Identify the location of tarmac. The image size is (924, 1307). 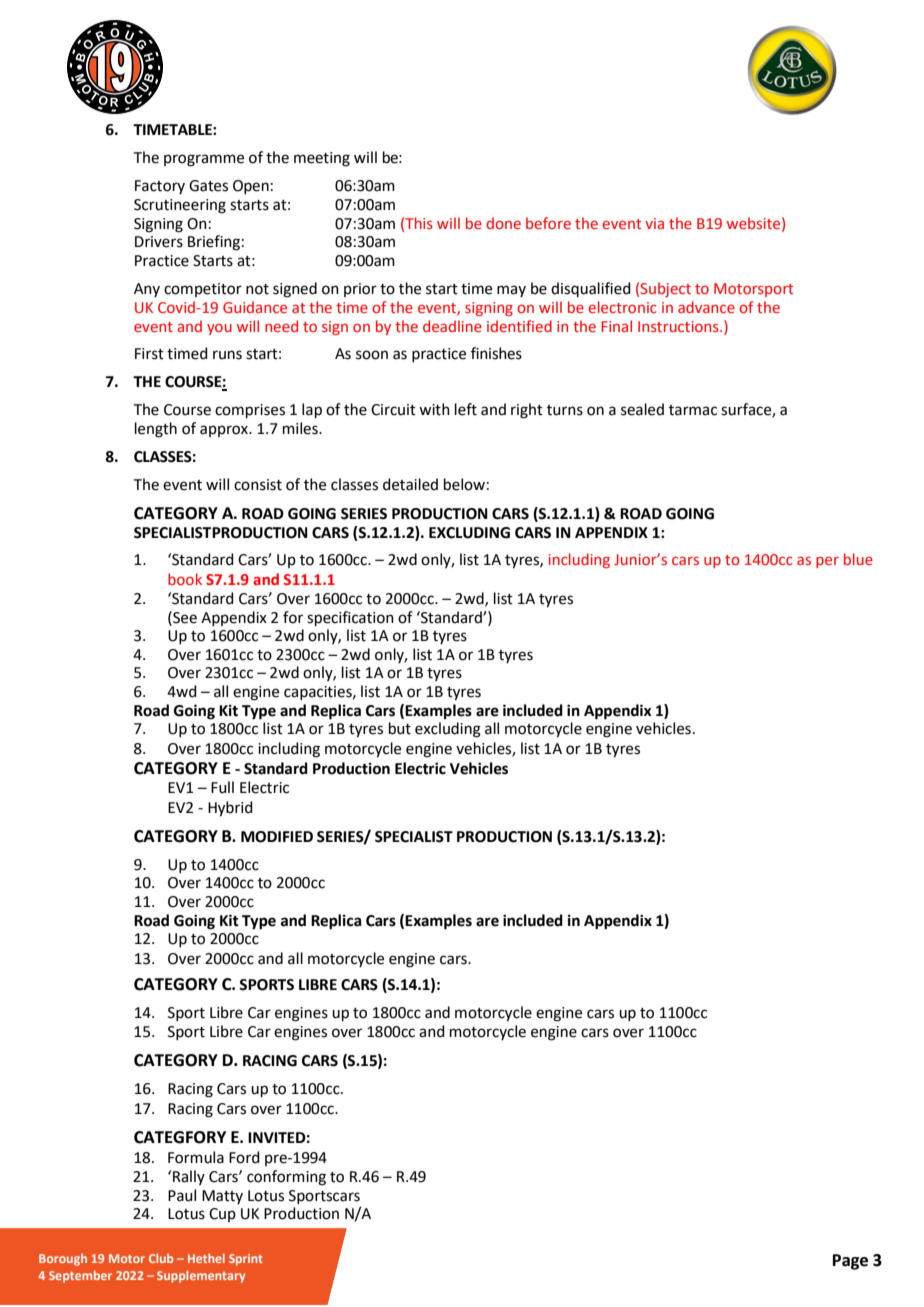
(693, 410).
